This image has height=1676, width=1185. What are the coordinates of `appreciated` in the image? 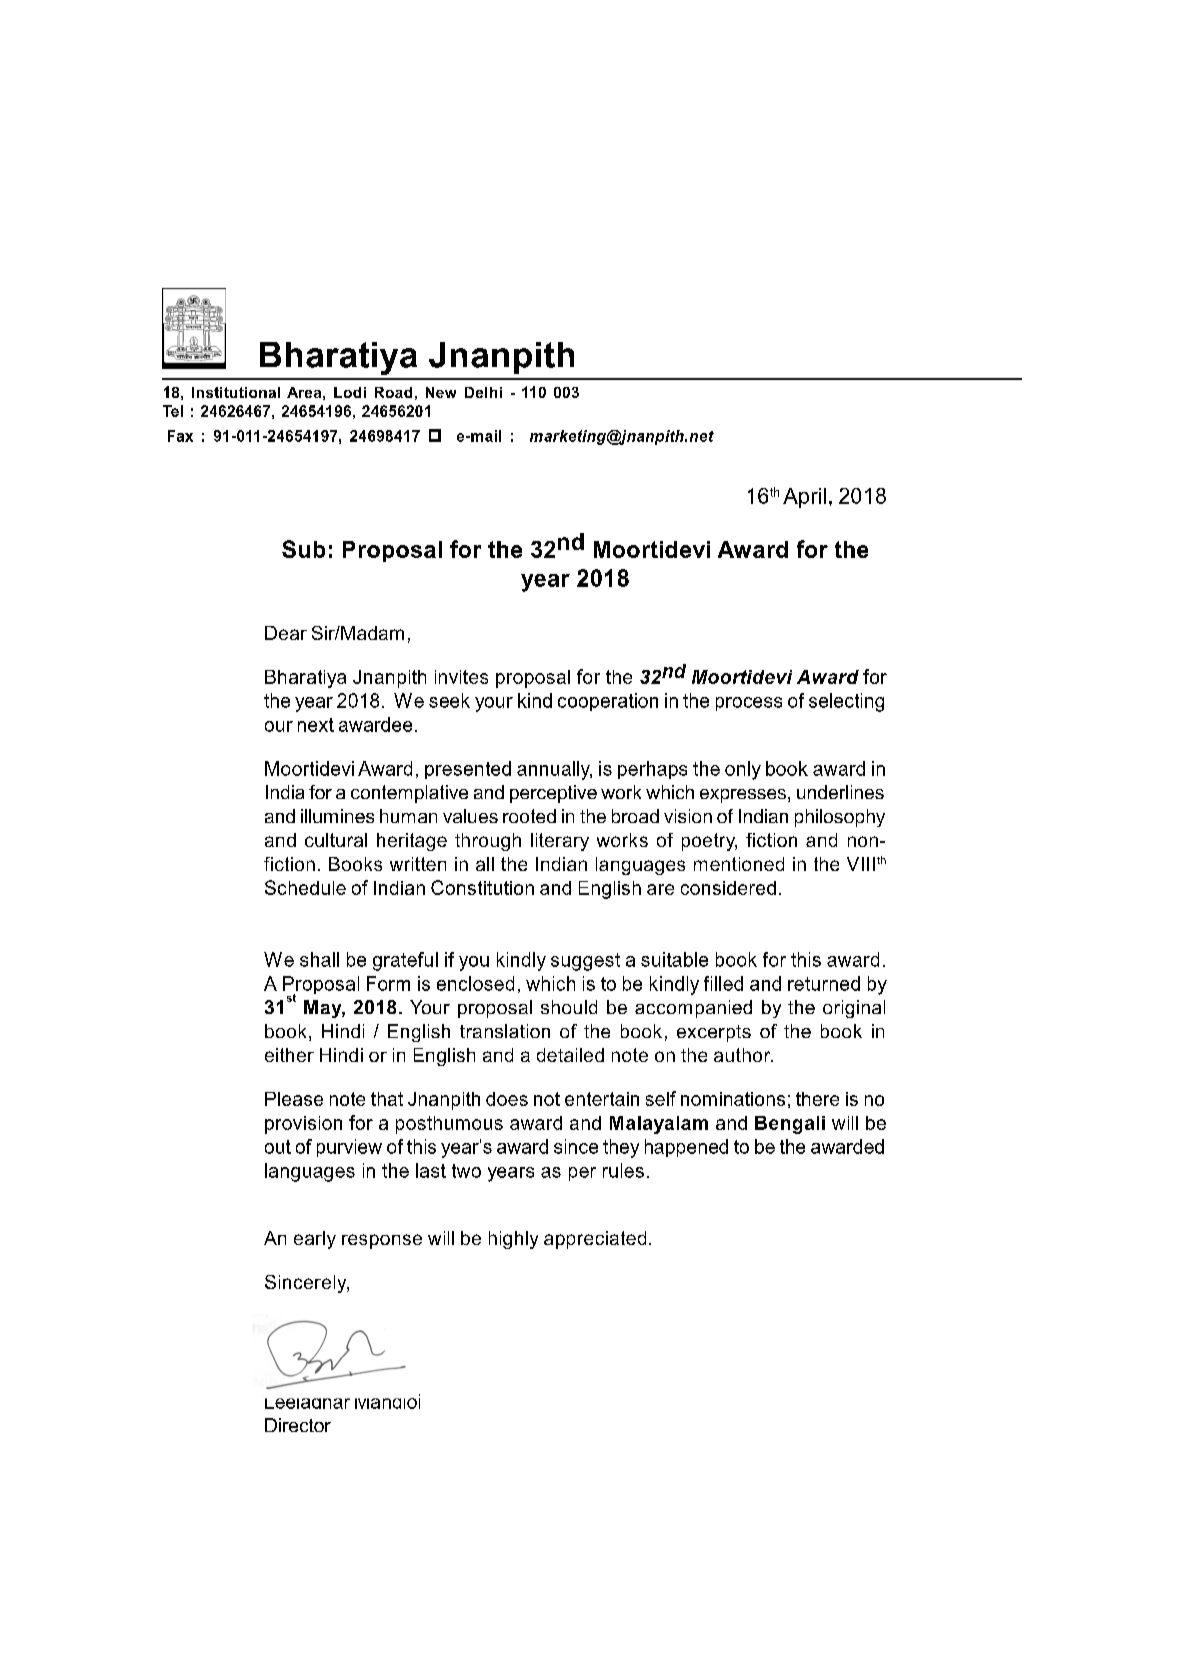 It's located at (595, 1240).
